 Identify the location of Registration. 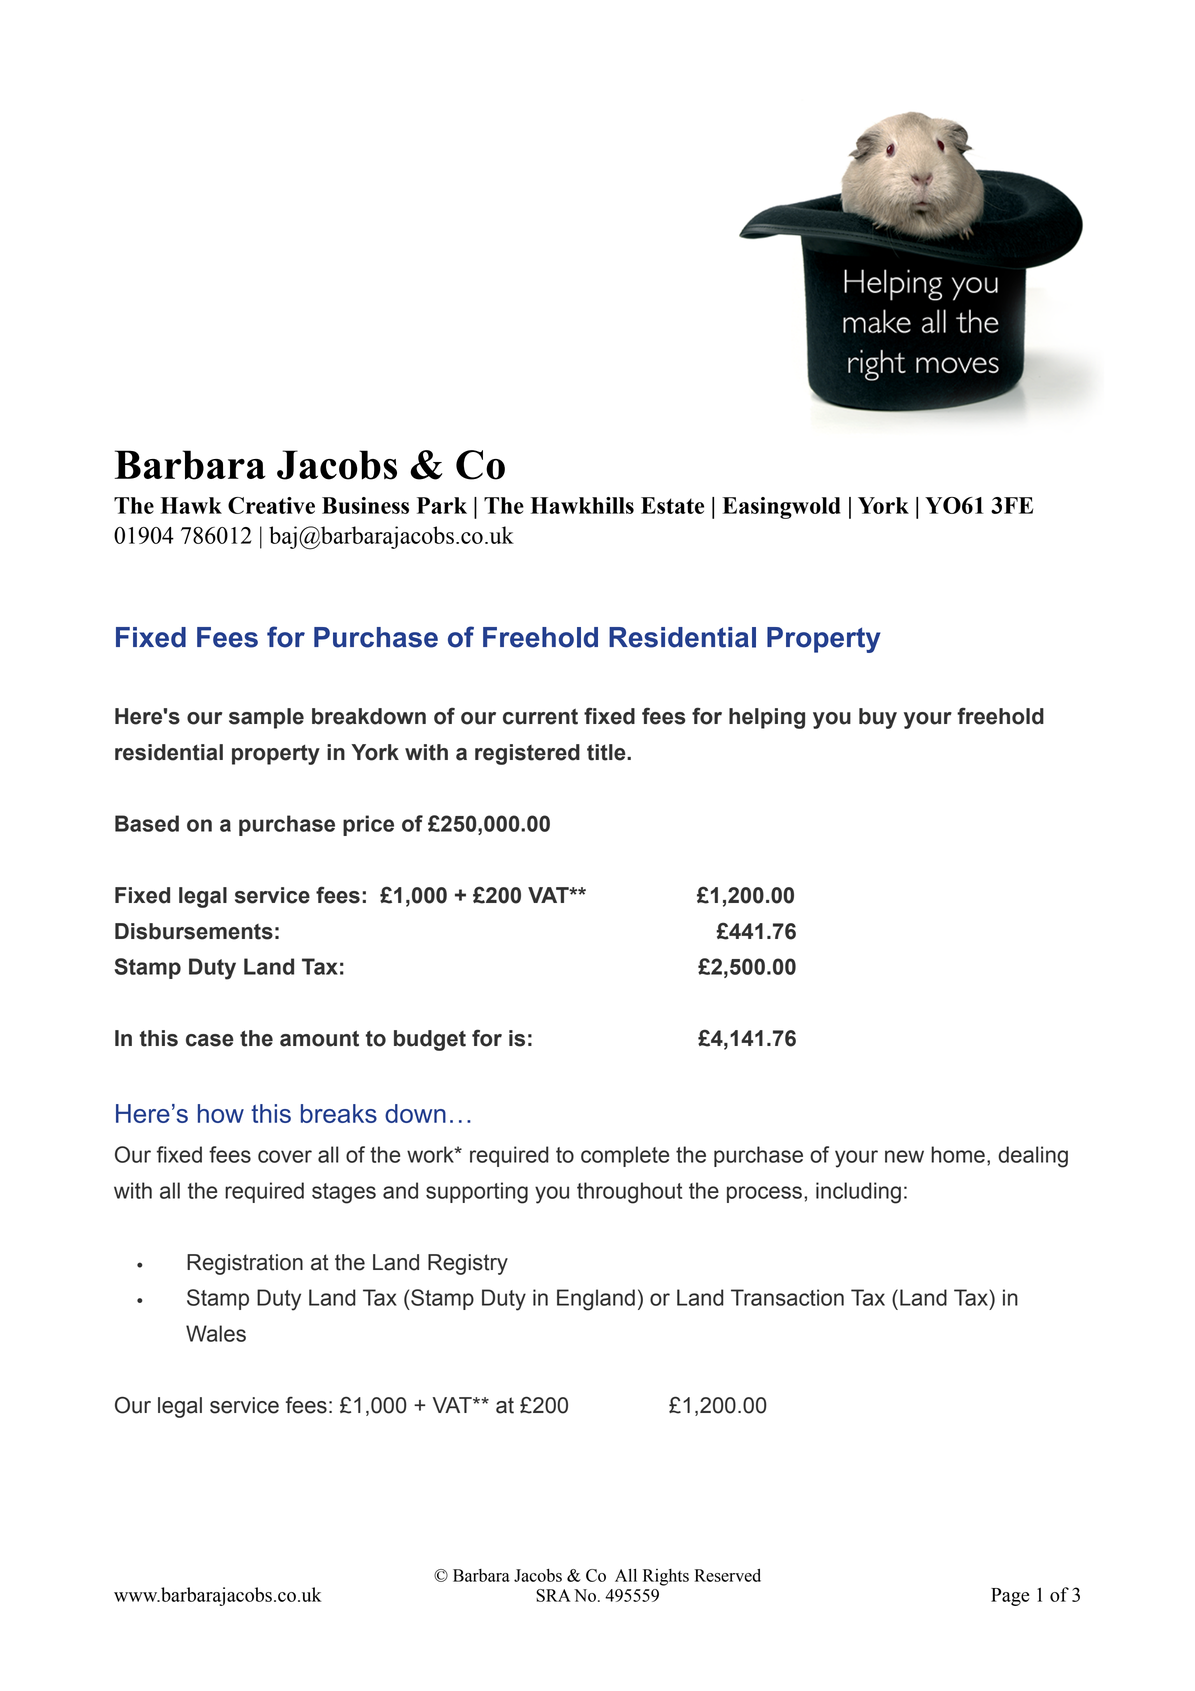
(245, 1264).
